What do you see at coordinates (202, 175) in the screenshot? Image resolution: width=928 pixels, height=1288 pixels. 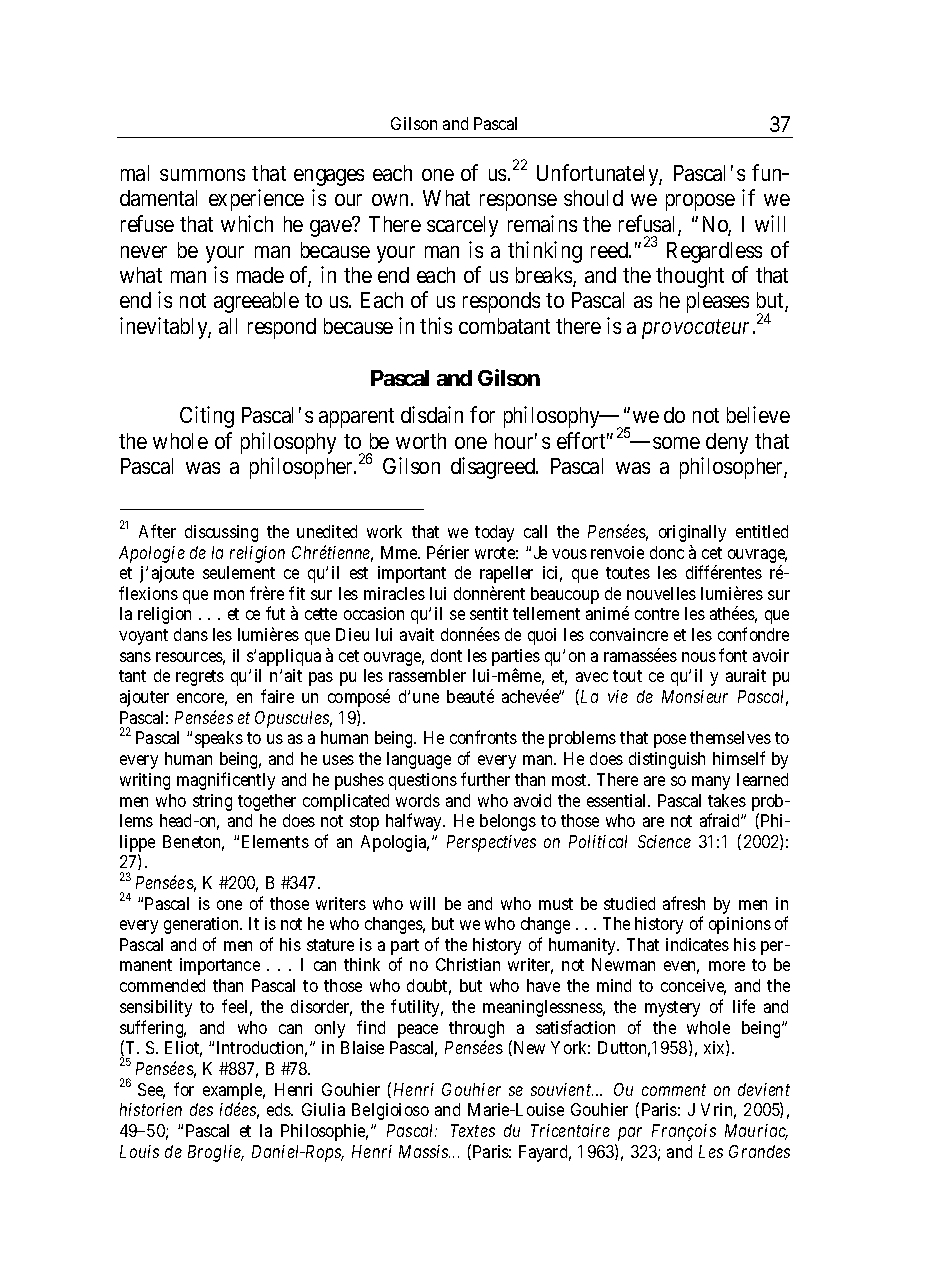 I see `summons` at bounding box center [202, 175].
